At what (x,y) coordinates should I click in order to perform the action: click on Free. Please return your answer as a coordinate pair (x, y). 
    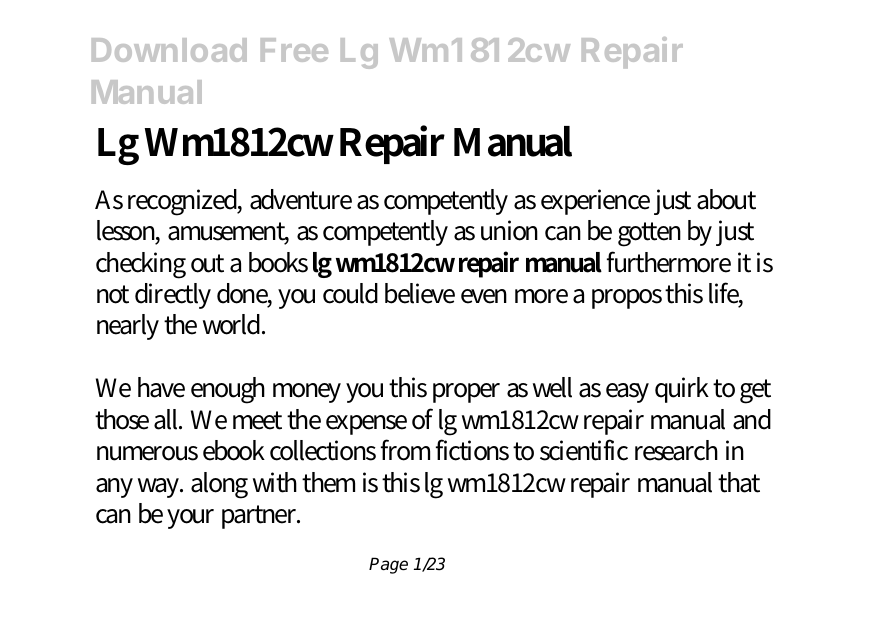
    Looking at the image, I should click on (294, 50).
